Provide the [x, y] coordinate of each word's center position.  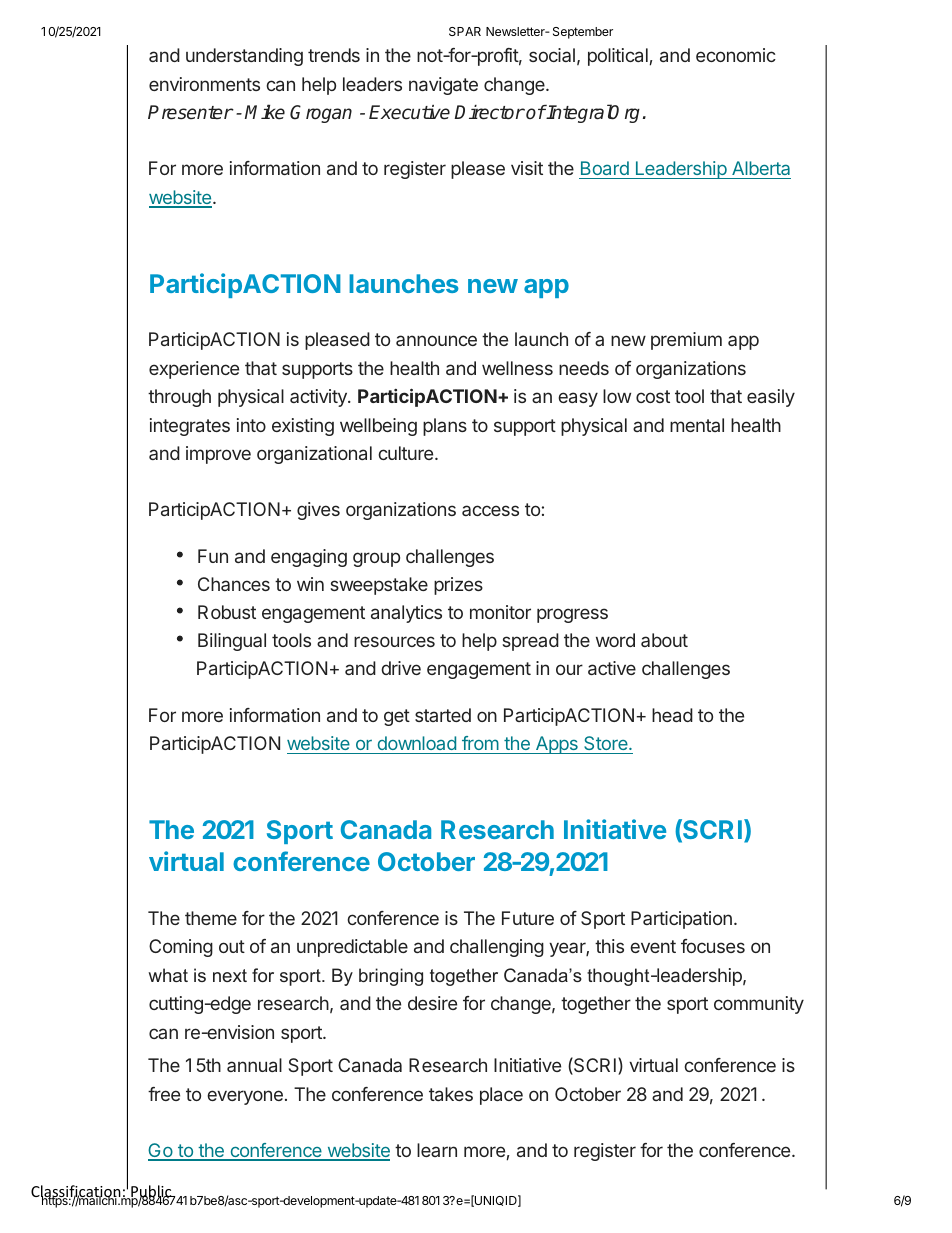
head [672, 715]
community [759, 1005]
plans [445, 427]
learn [437, 1150]
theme [211, 918]
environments [204, 84]
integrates [190, 427]
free [164, 1094]
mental [697, 425]
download [416, 745]
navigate [443, 86]
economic [736, 55]
